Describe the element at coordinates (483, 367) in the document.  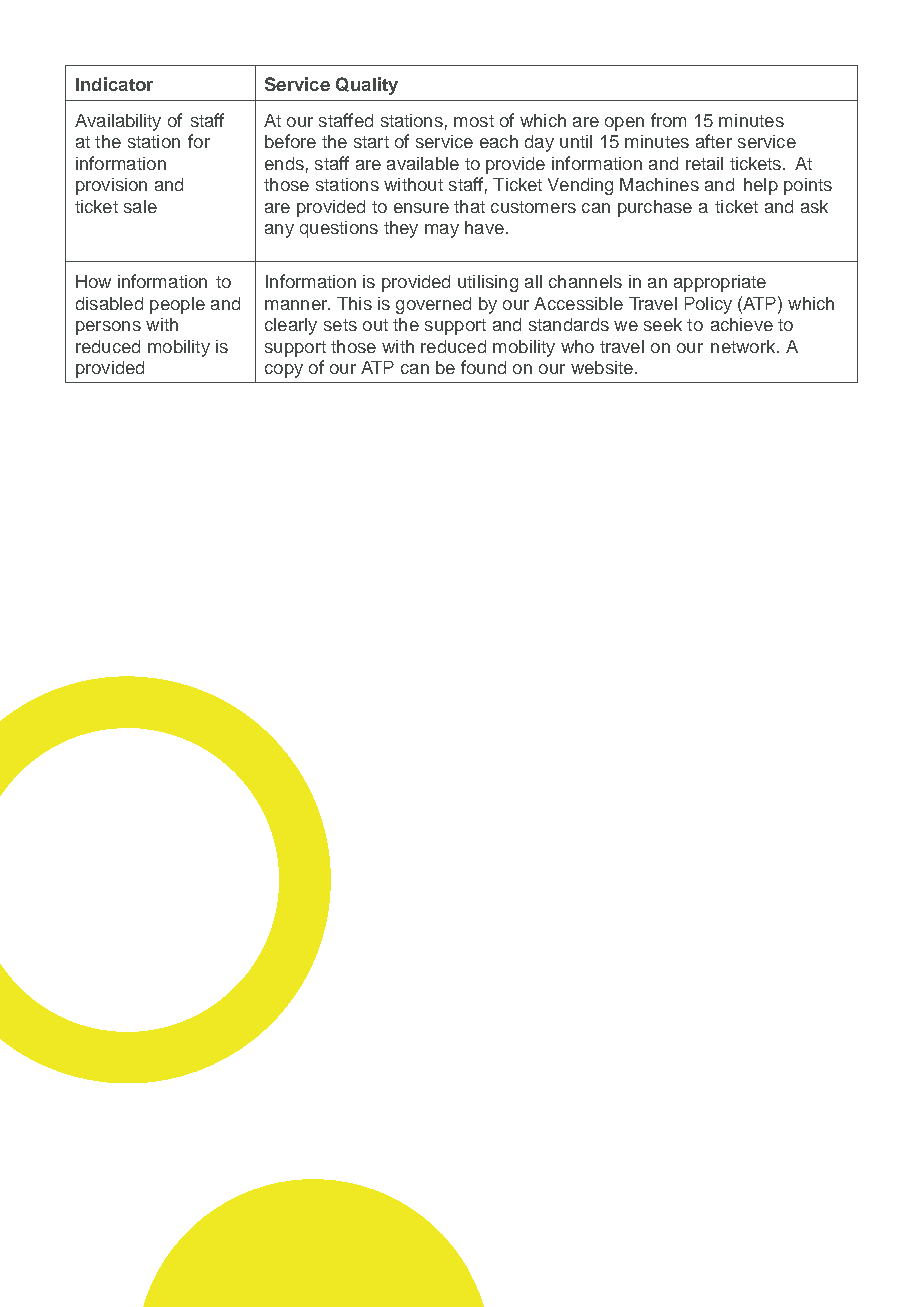
I see `found` at that location.
